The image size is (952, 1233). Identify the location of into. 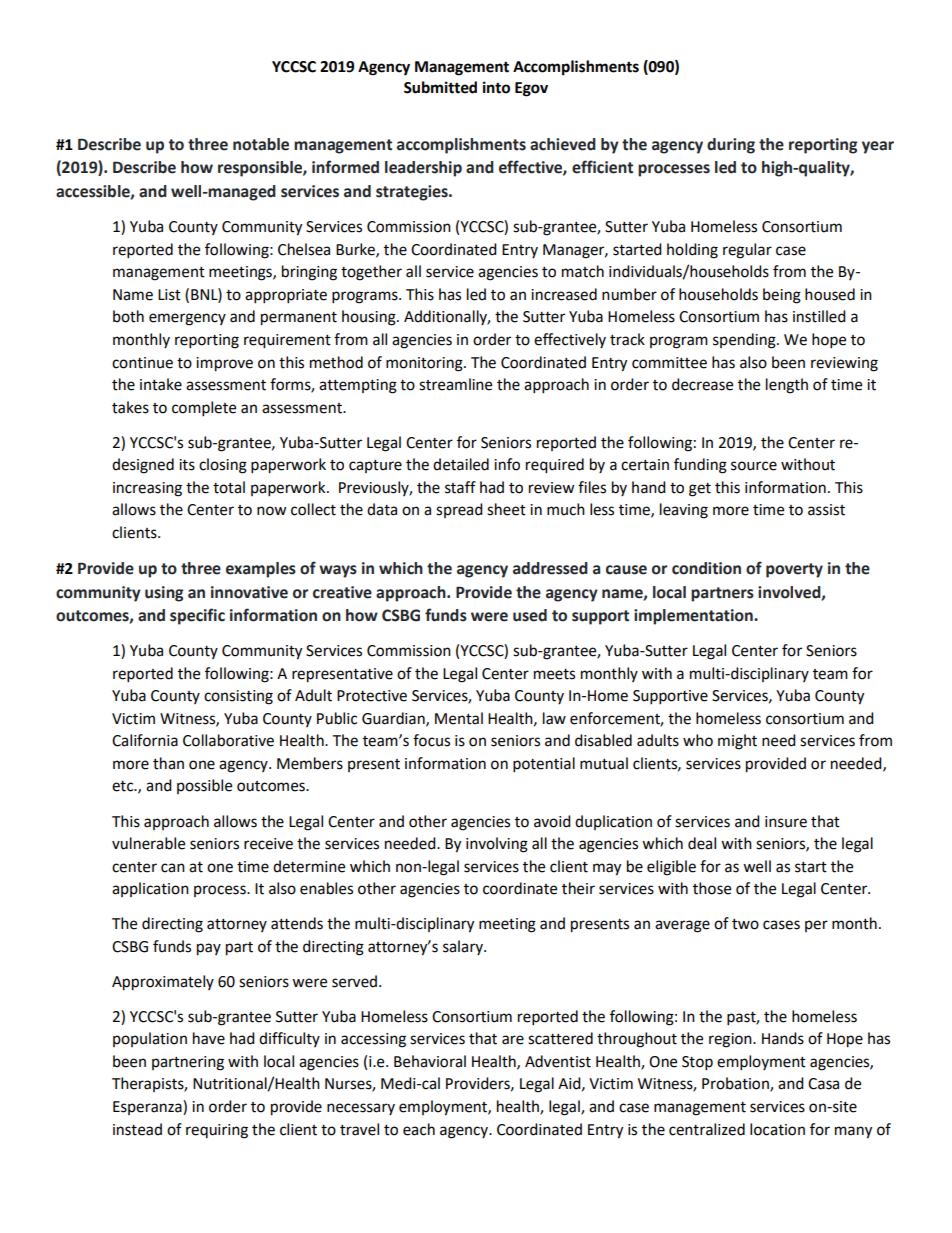
(496, 87).
